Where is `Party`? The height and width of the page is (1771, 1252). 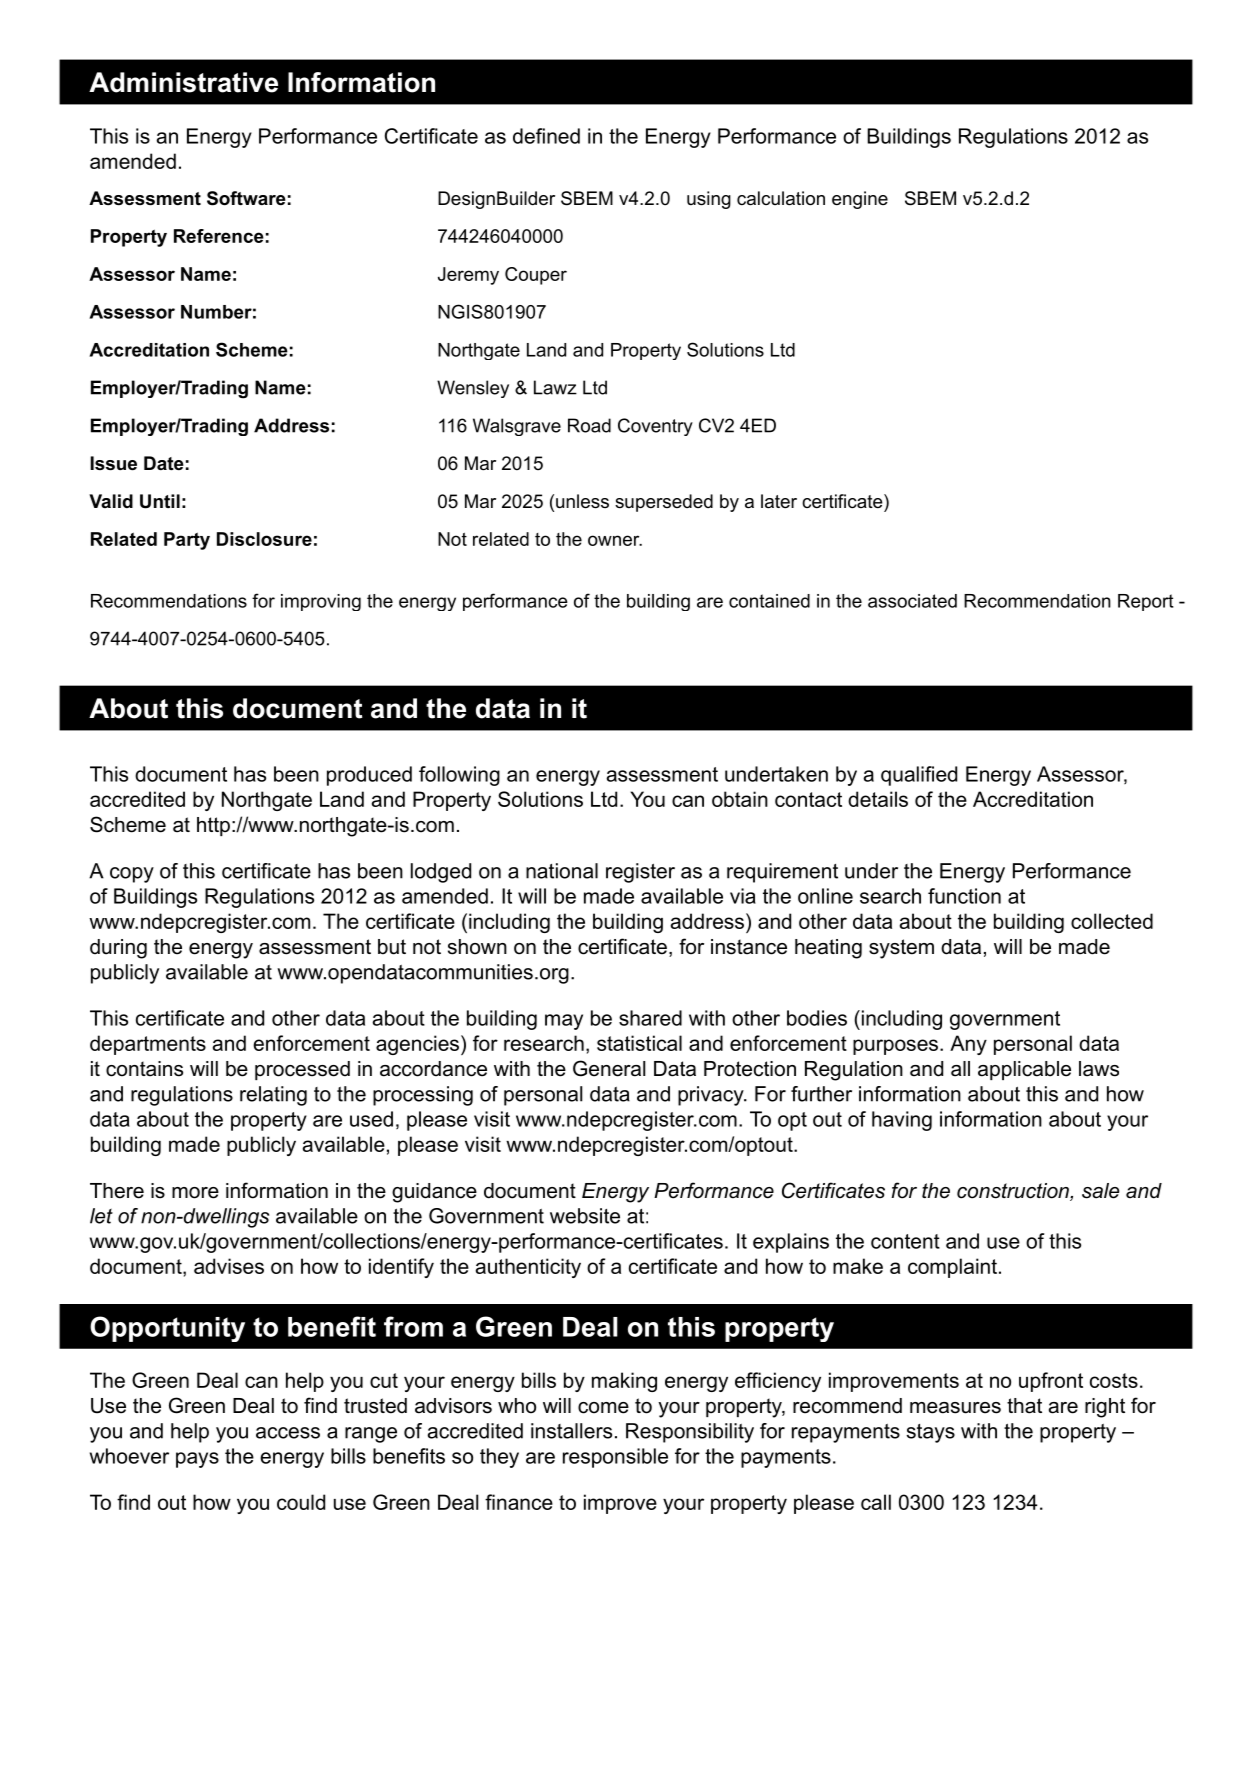 Party is located at coordinates (187, 541).
